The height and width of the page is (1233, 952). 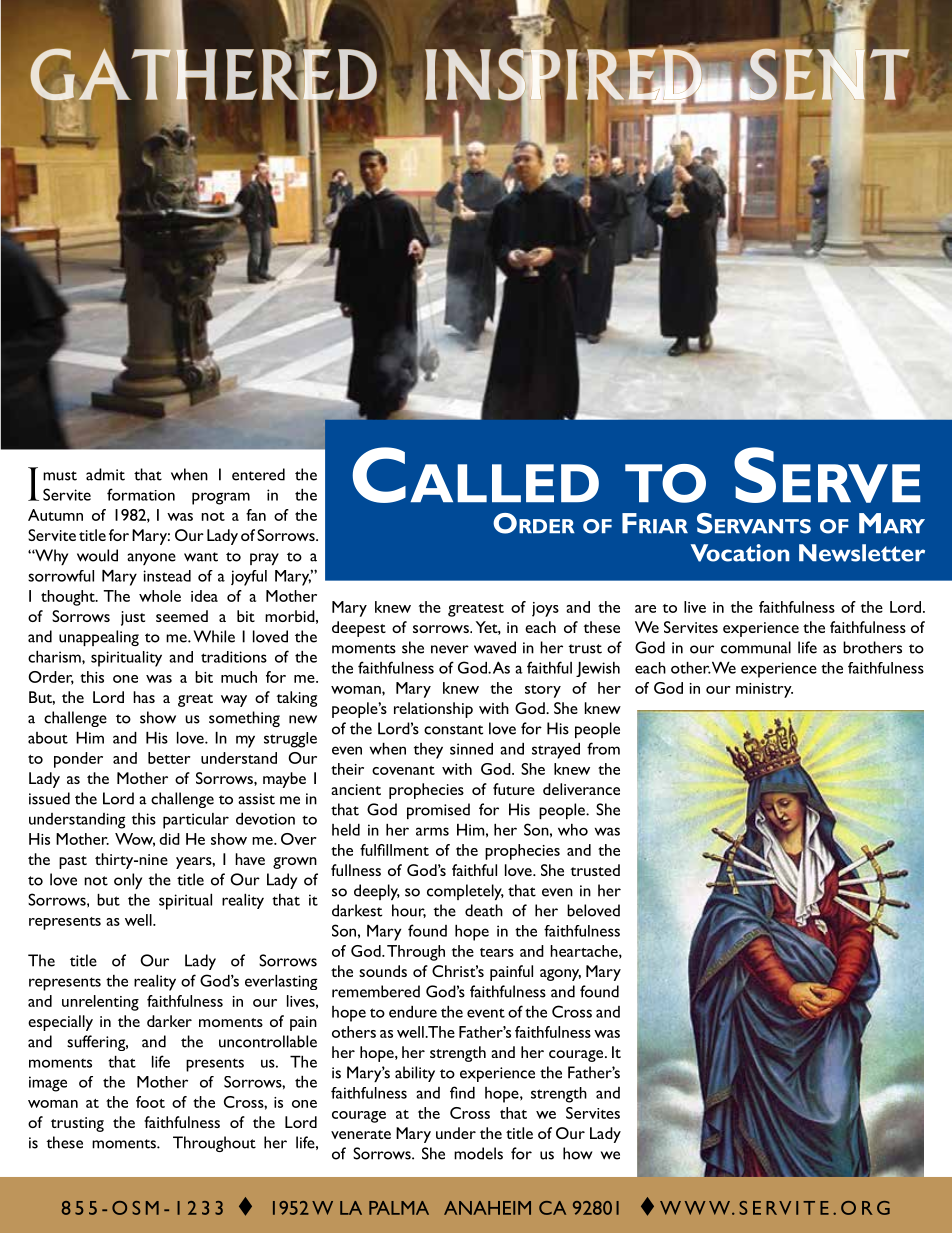 I want to click on foot, so click(x=150, y=1102).
